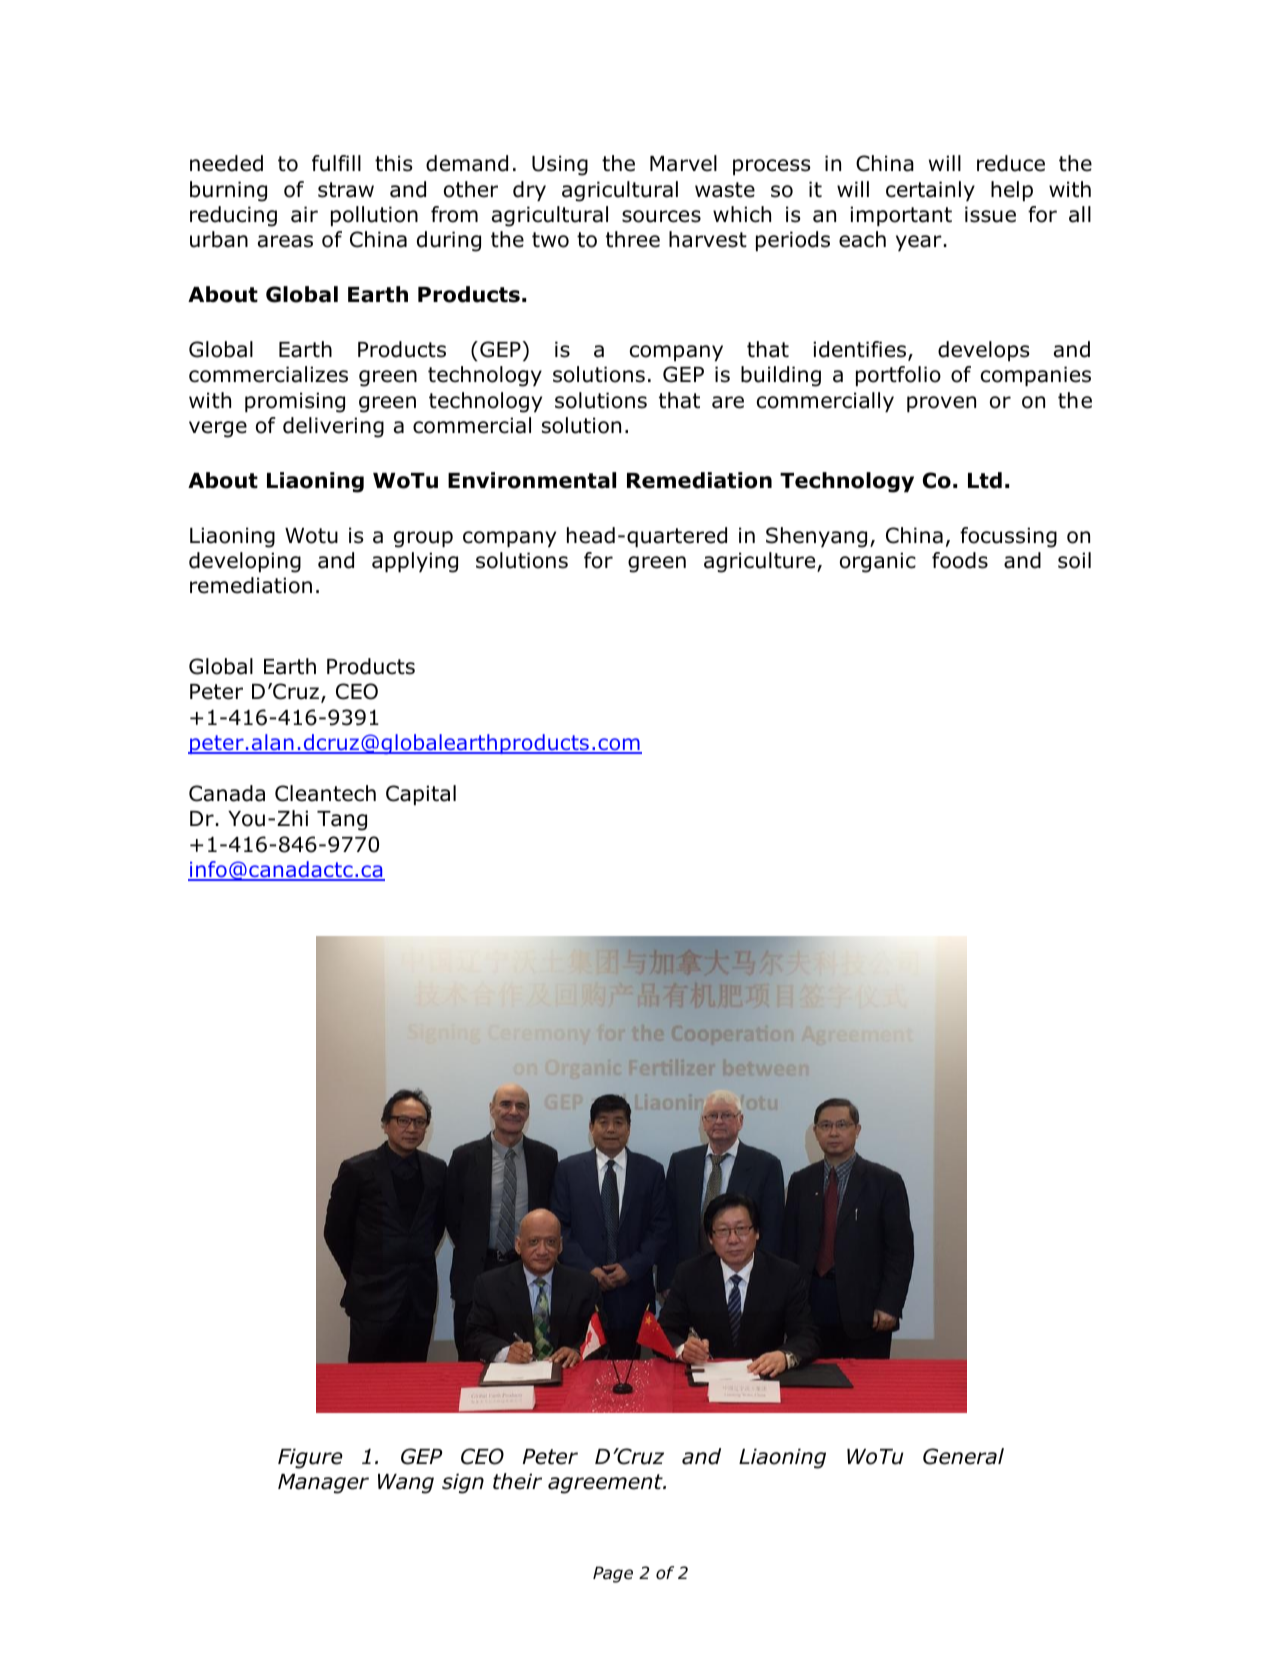 This image has width=1281, height=1657. What do you see at coordinates (323, 1484) in the image?
I see `Manager` at bounding box center [323, 1484].
